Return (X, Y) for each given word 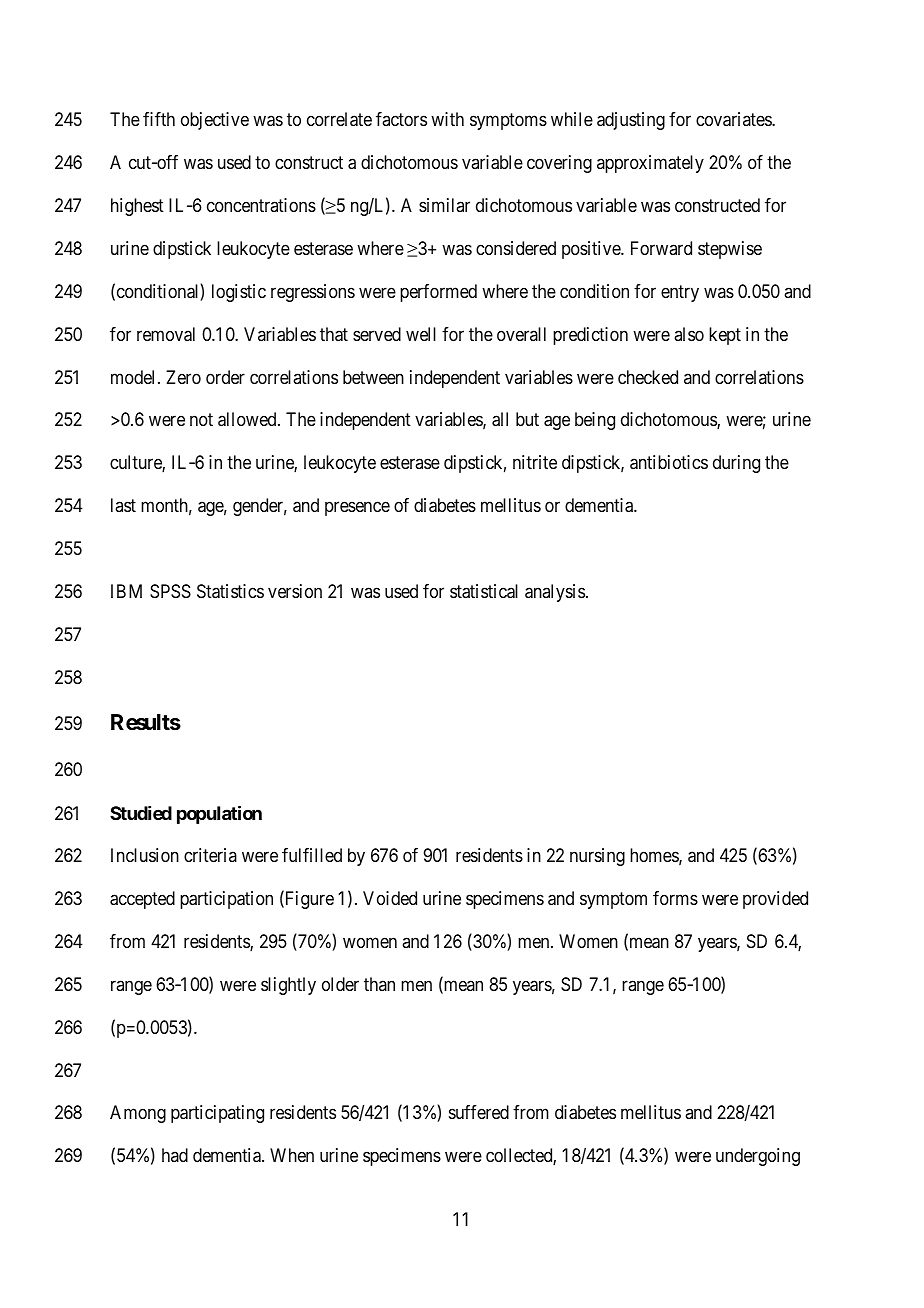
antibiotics (669, 462)
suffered (479, 1112)
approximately (650, 164)
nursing (597, 857)
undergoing (758, 1157)
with (447, 119)
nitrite (535, 462)
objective (215, 121)
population (219, 814)
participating (217, 1114)
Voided (390, 898)
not (201, 420)
